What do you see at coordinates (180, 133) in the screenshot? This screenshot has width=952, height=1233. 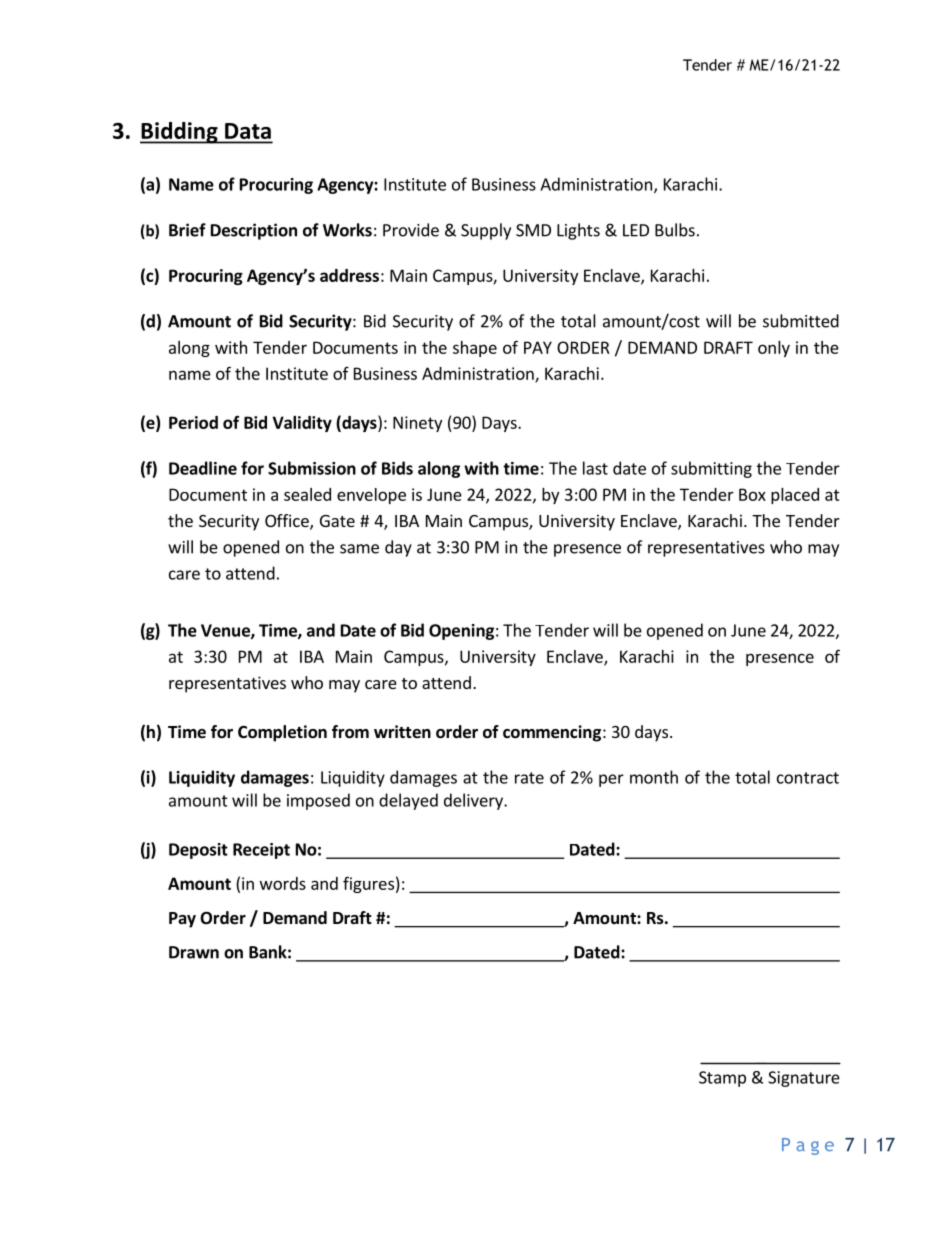 I see `Bidding` at bounding box center [180, 133].
